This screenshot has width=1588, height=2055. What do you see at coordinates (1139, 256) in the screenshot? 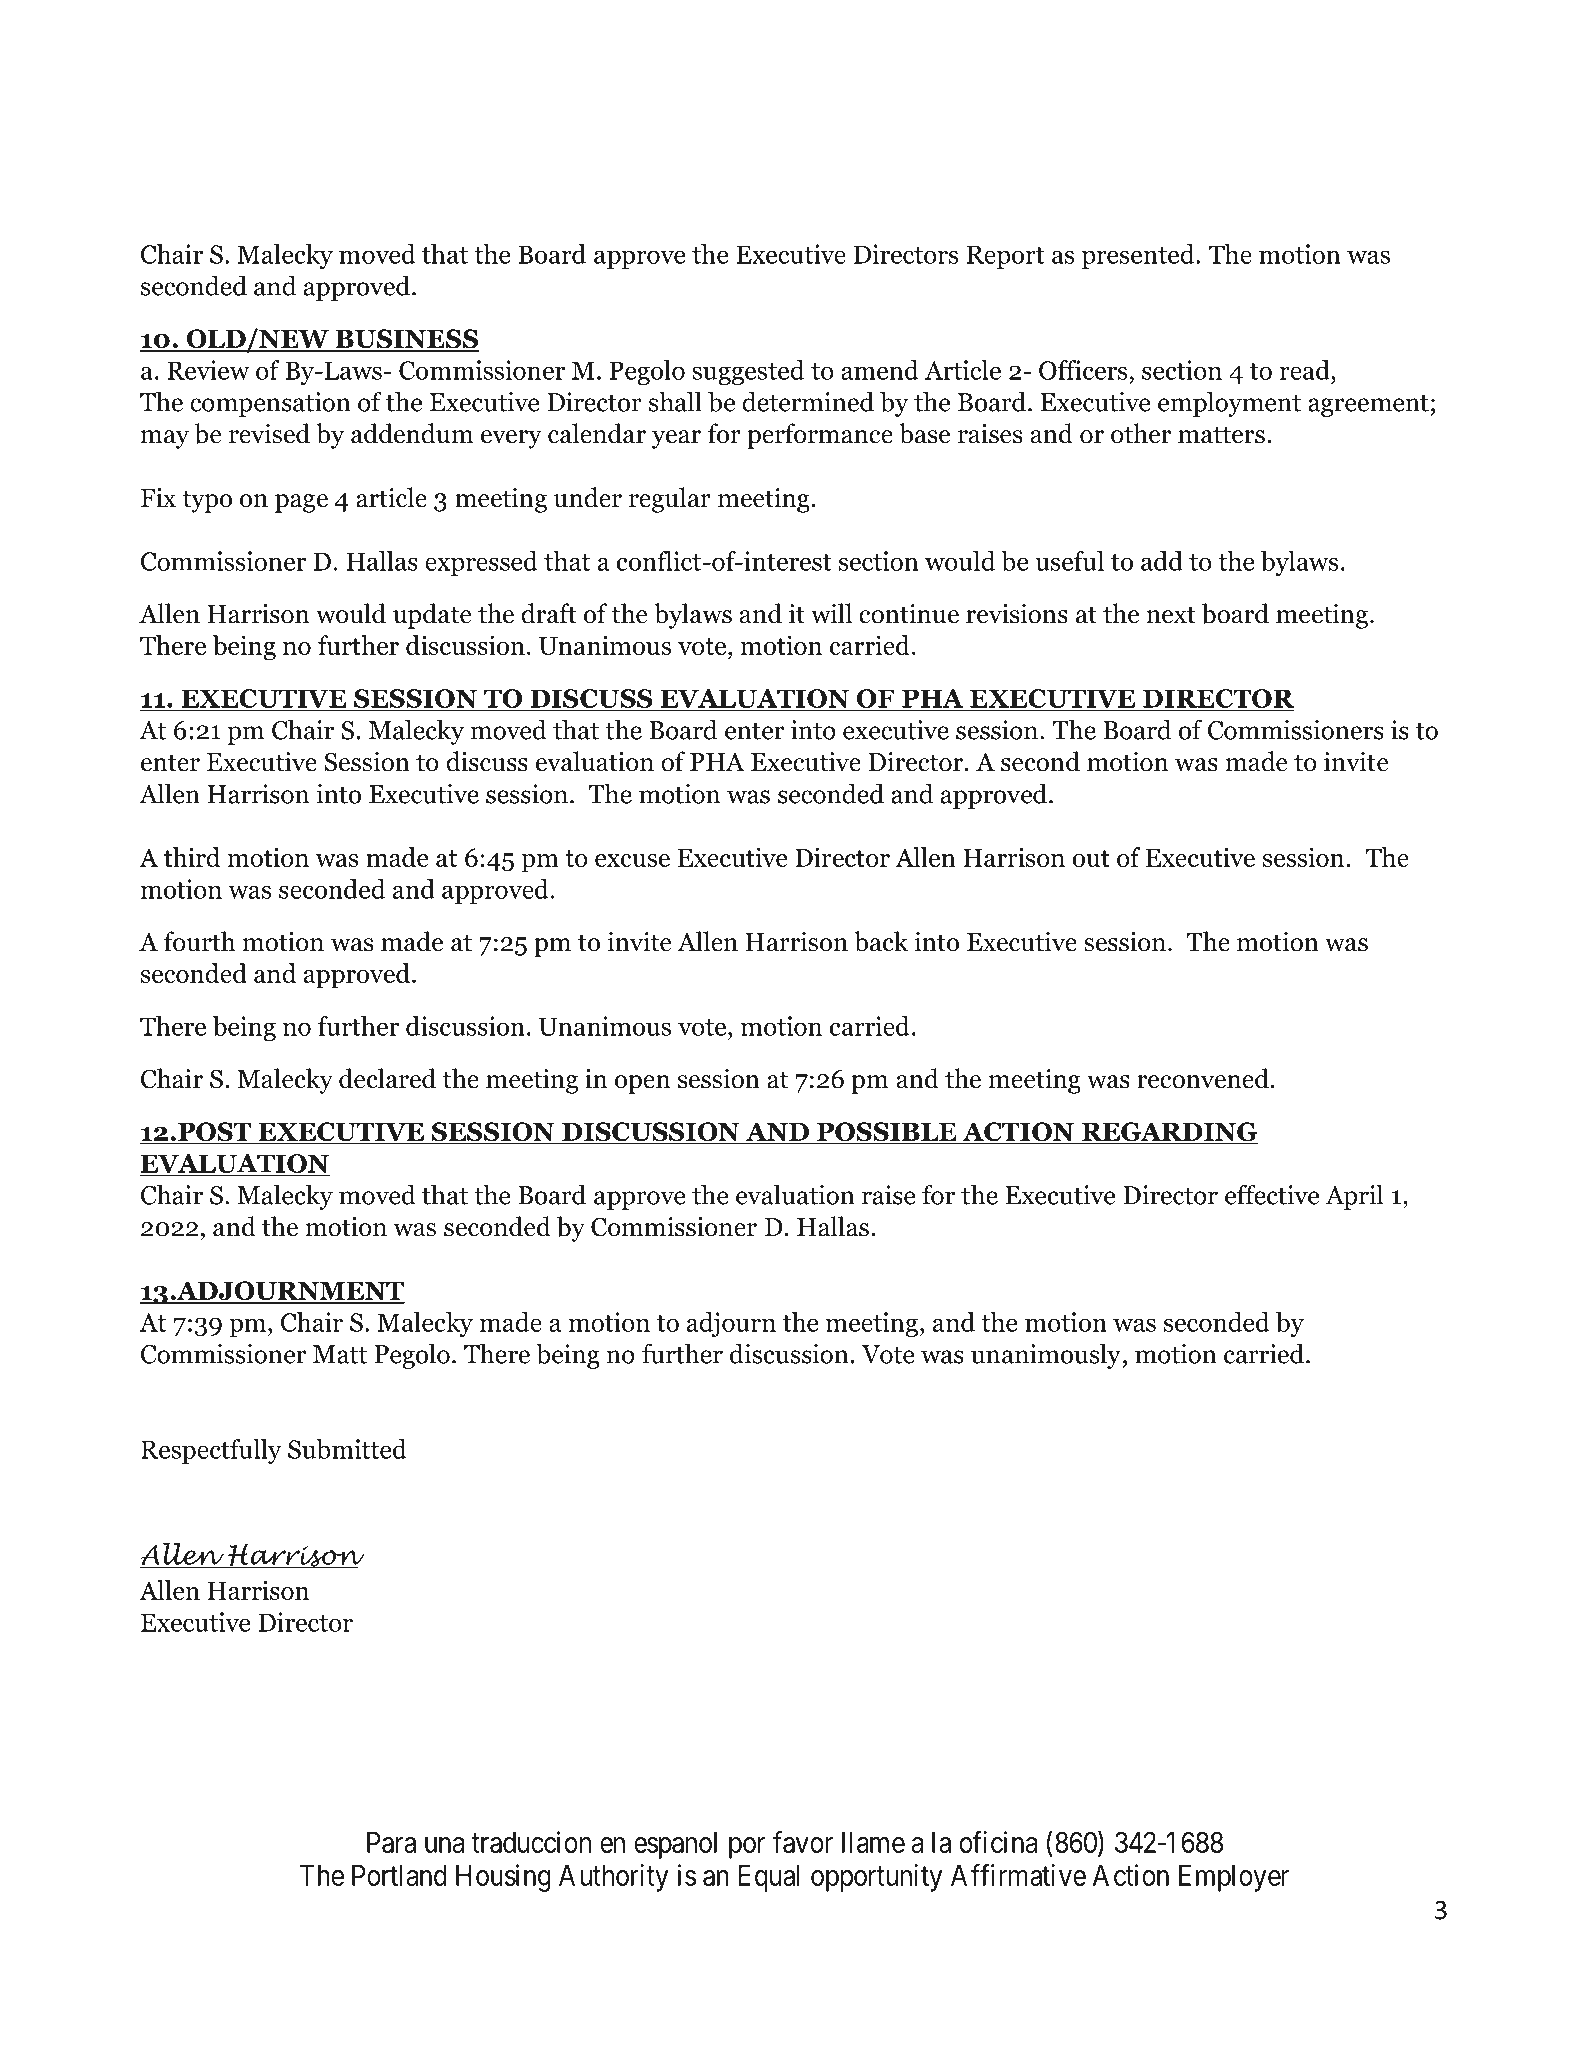
I see `presented` at bounding box center [1139, 256].
